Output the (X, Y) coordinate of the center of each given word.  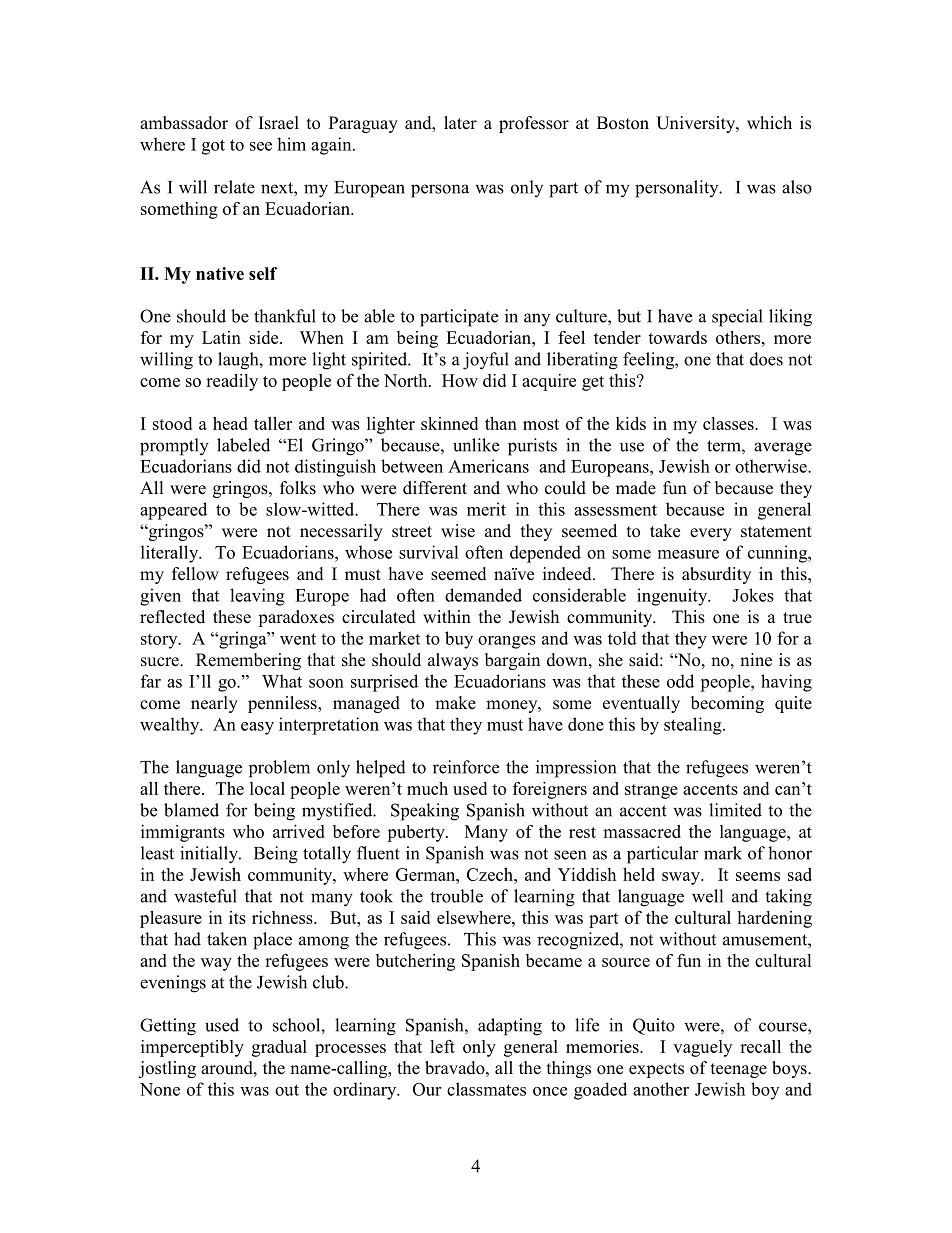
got (213, 147)
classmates (486, 1089)
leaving (257, 597)
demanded (483, 595)
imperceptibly (192, 1048)
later (460, 123)
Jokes (753, 595)
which (769, 123)
